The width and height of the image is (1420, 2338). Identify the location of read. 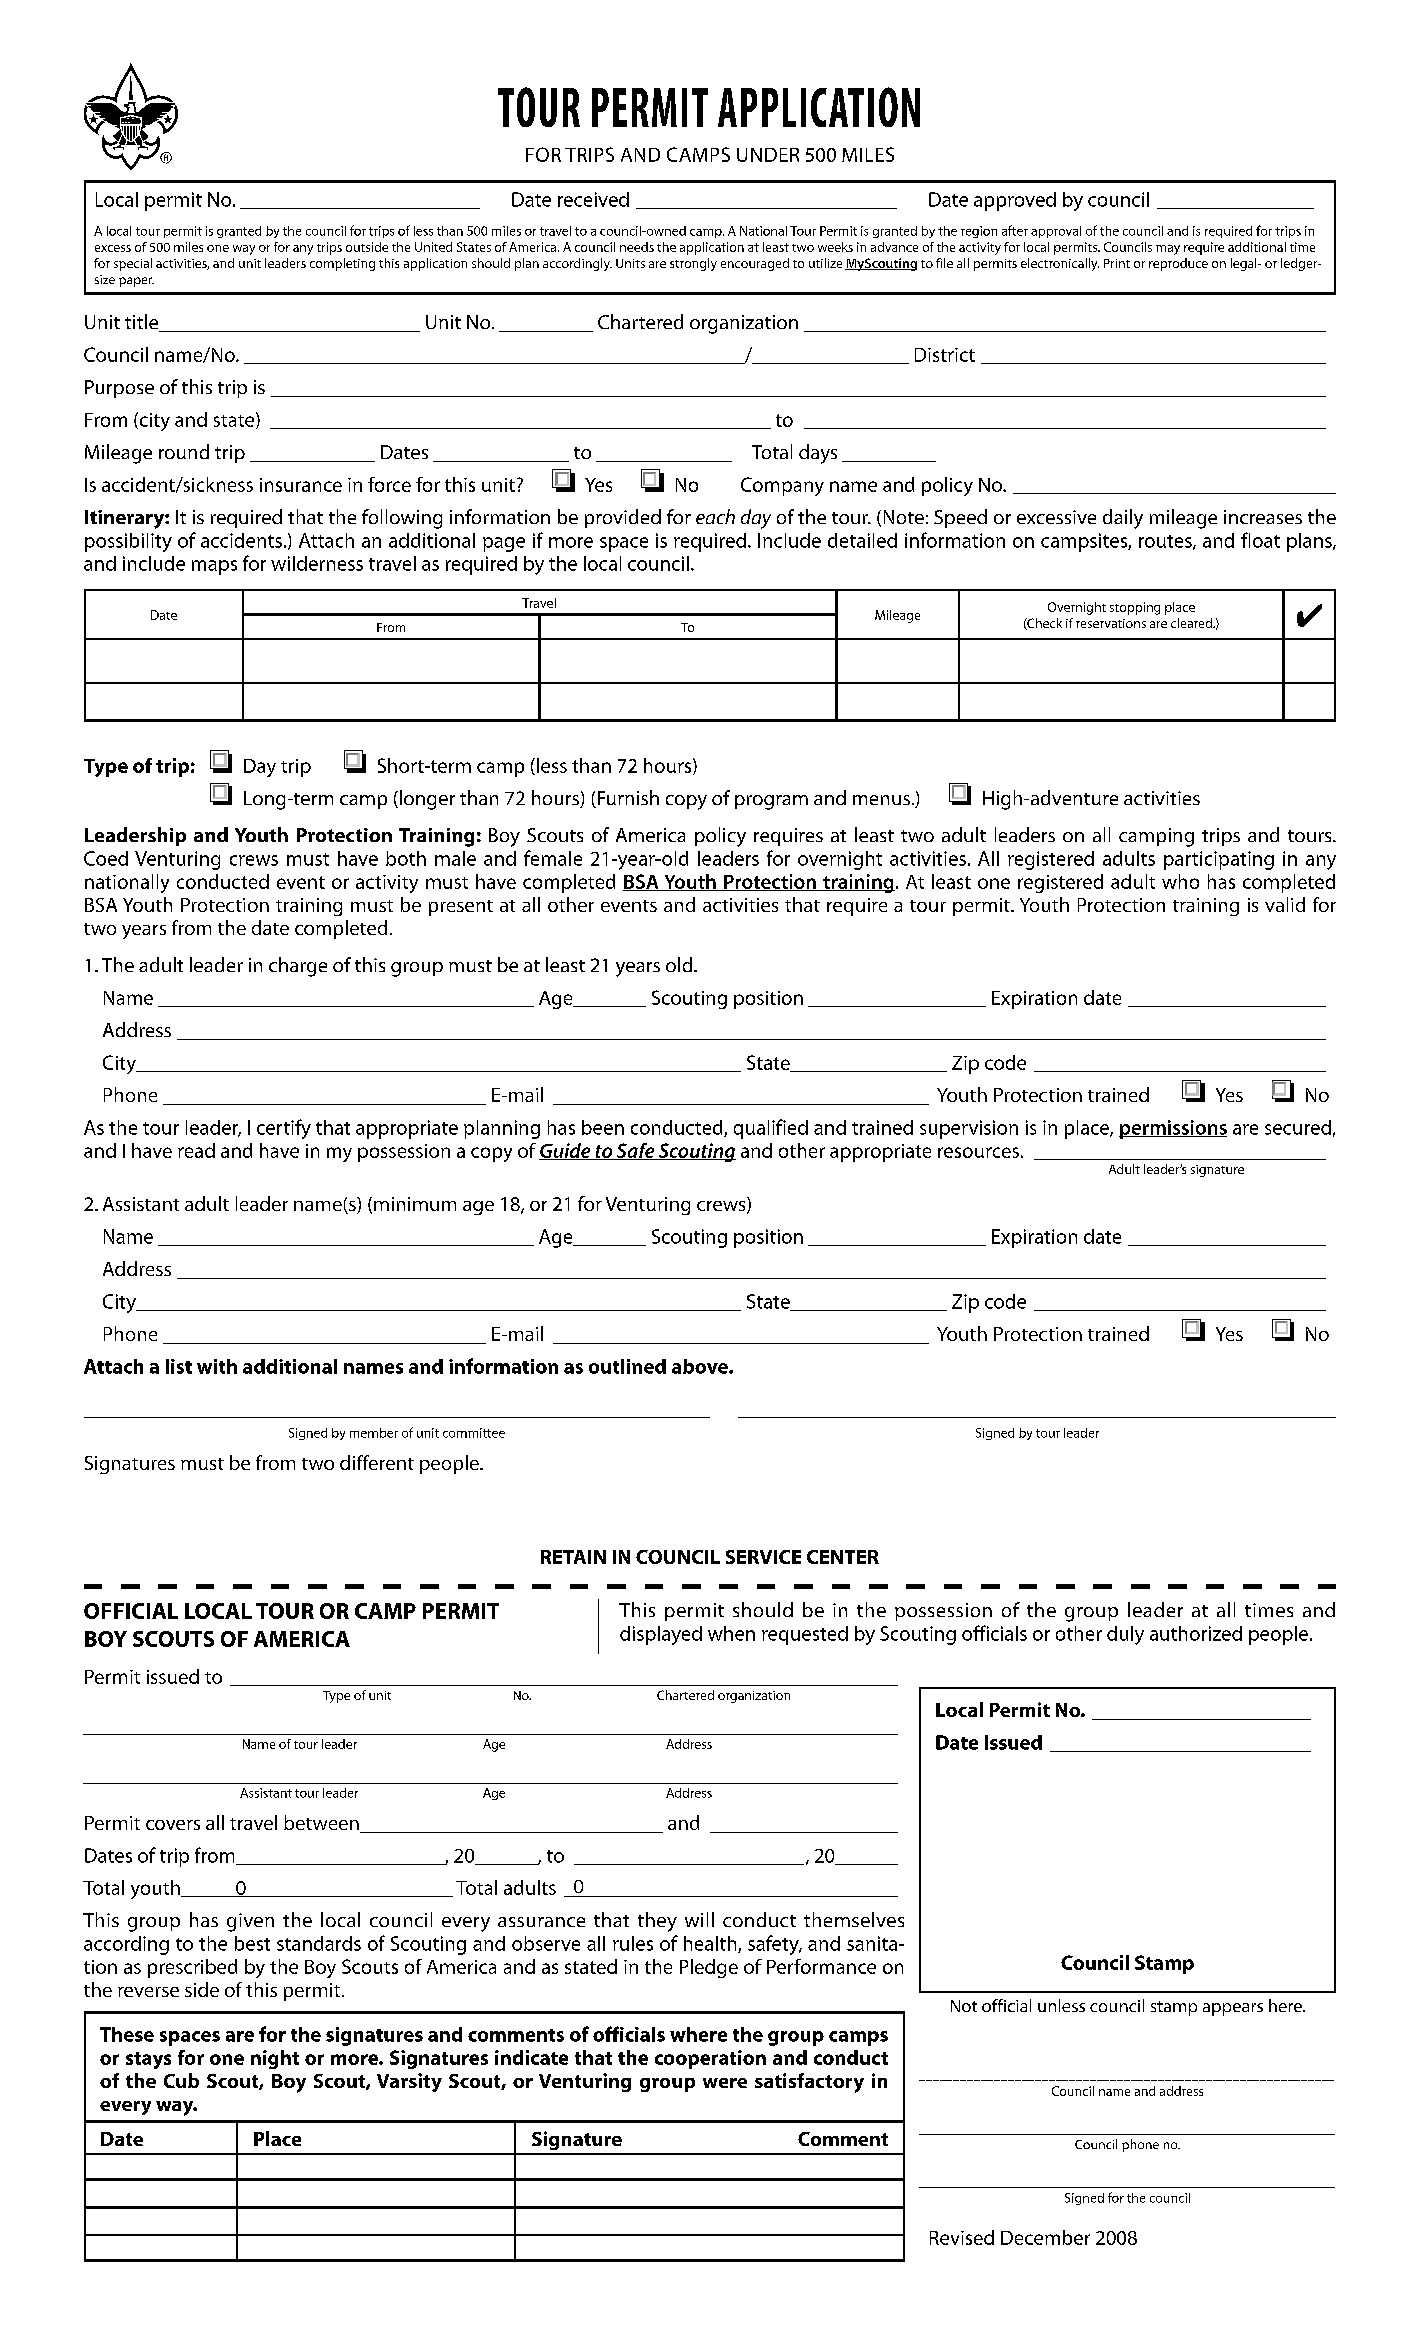
(196, 1150).
